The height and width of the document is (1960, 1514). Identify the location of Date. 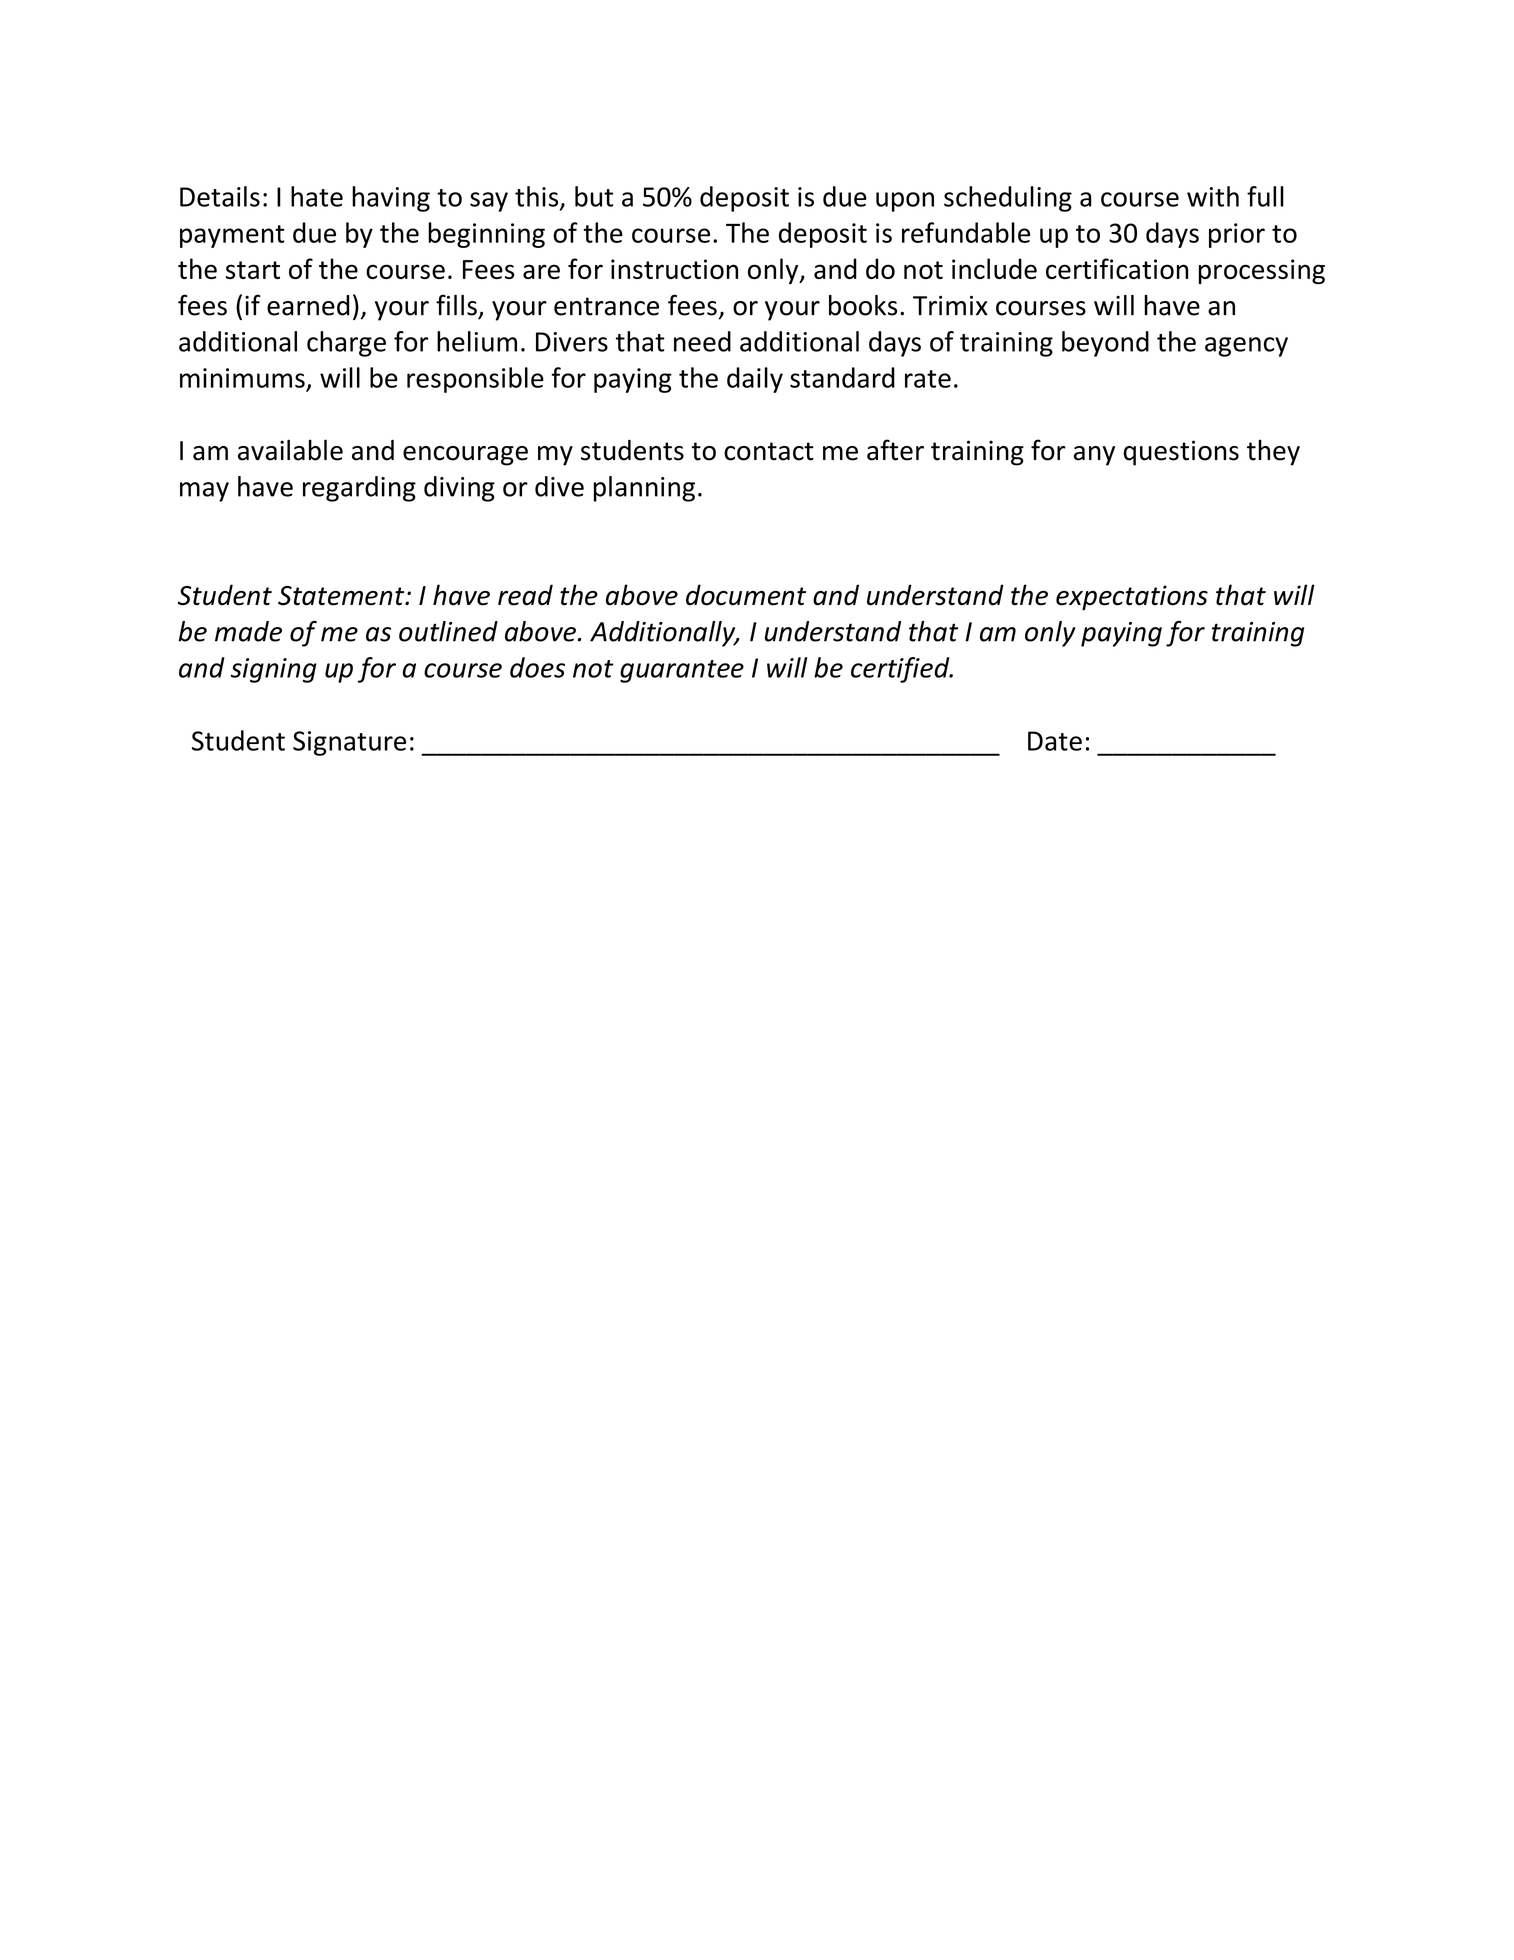
(1055, 741).
